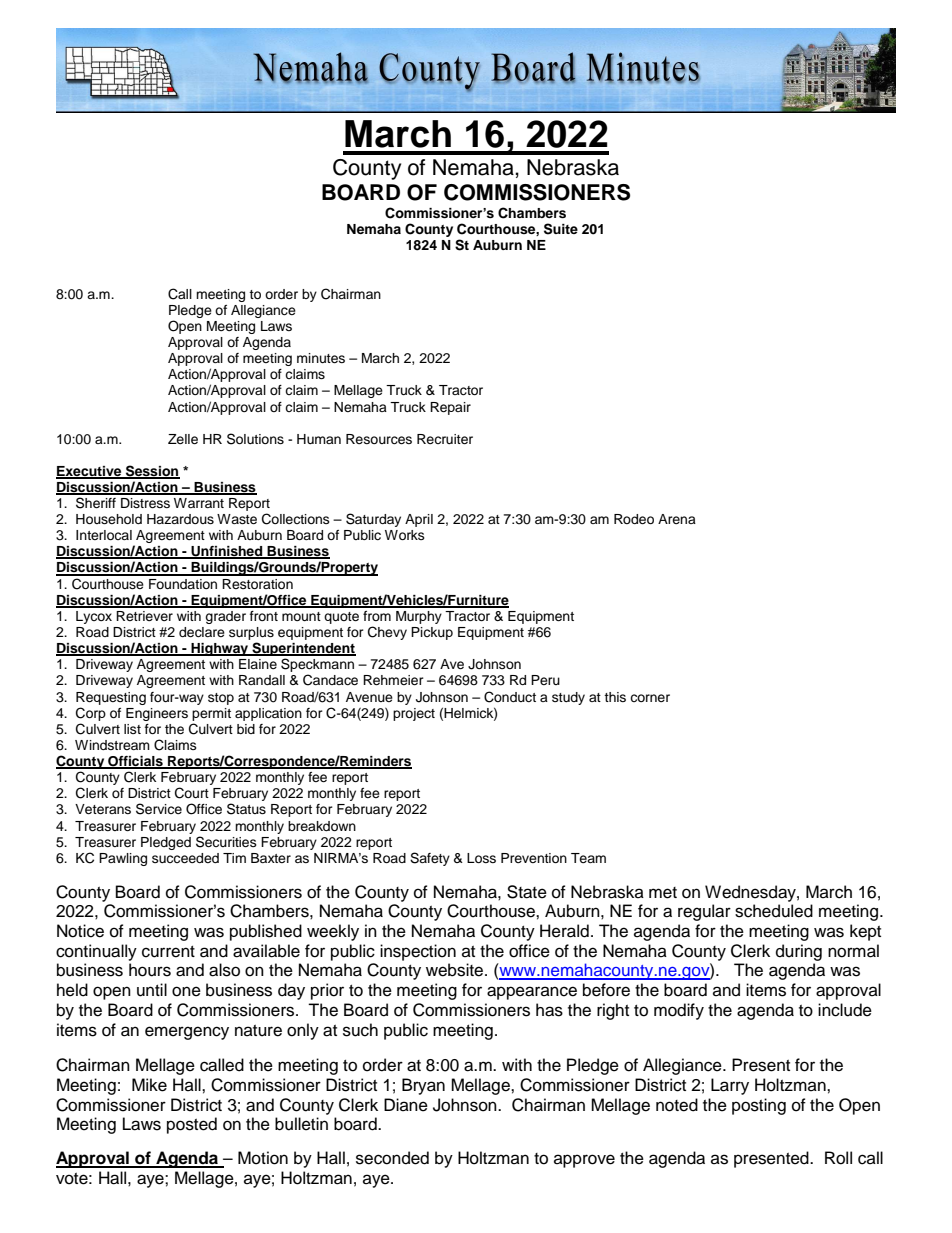 The image size is (952, 1233). What do you see at coordinates (561, 229) in the document?
I see `Suite` at bounding box center [561, 229].
